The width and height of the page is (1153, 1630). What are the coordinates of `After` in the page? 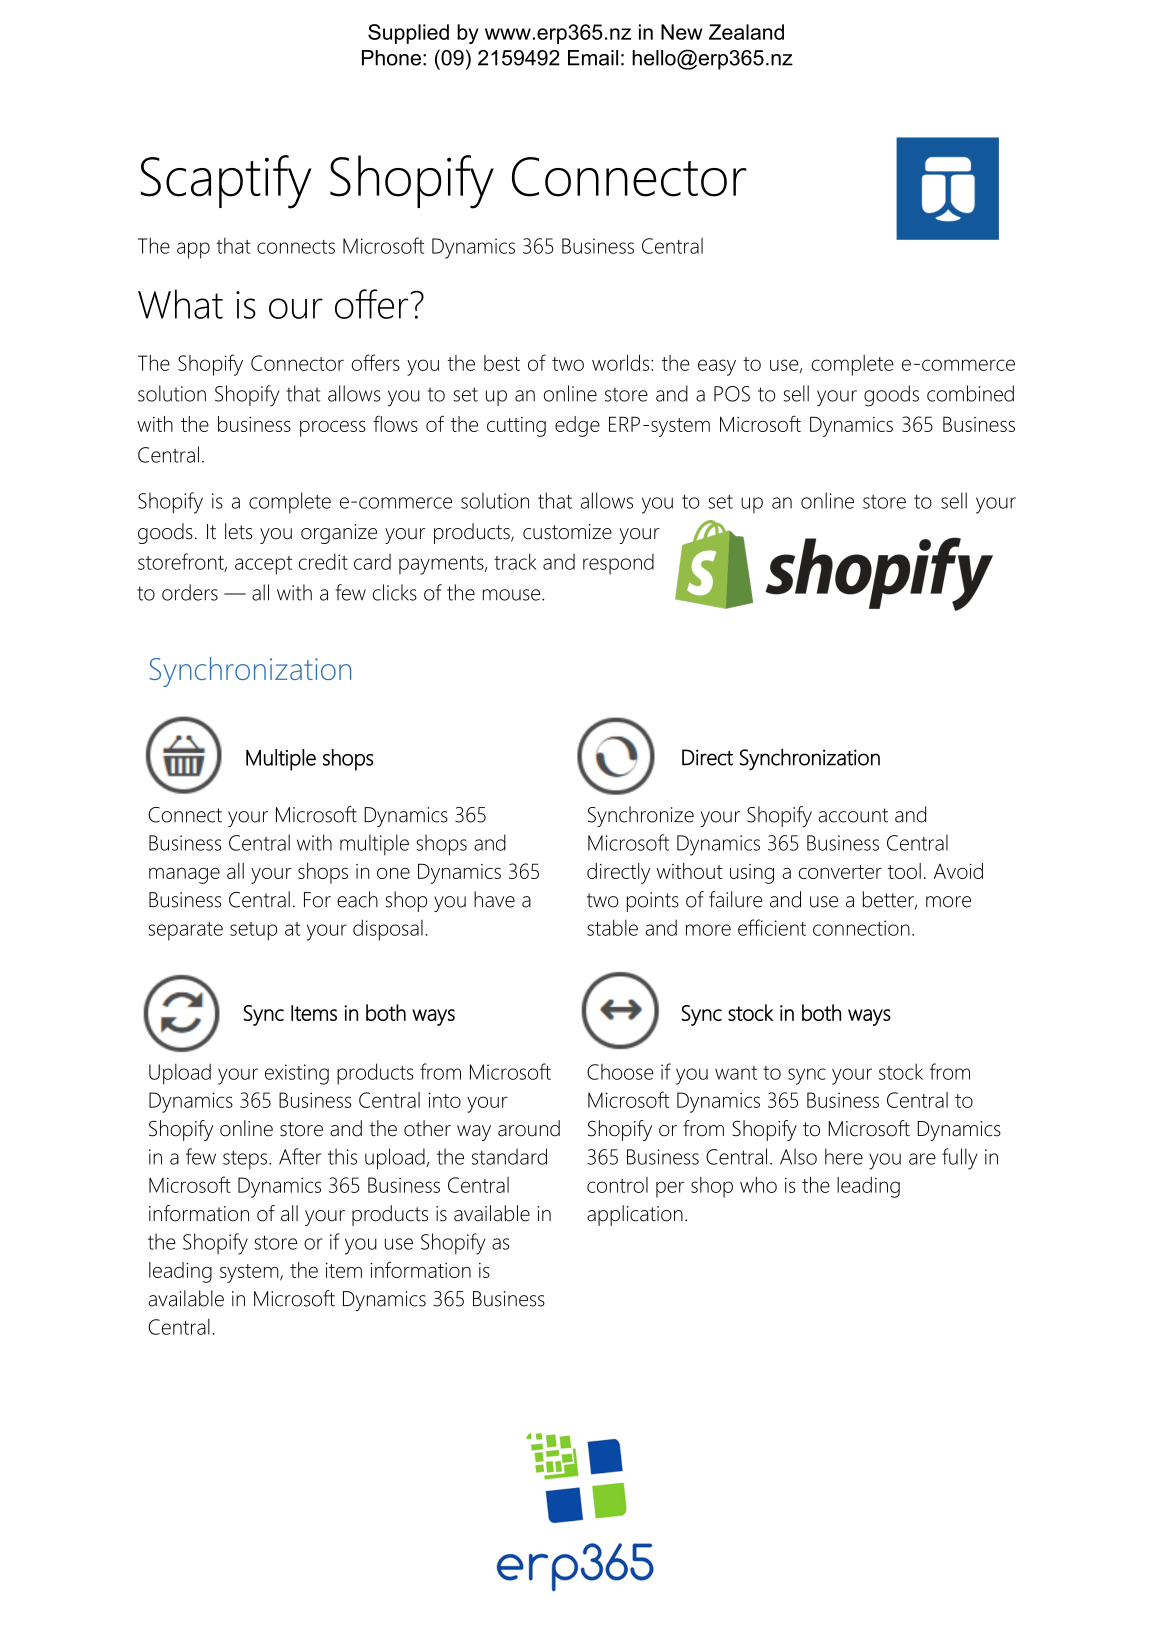 It's located at (300, 1156).
